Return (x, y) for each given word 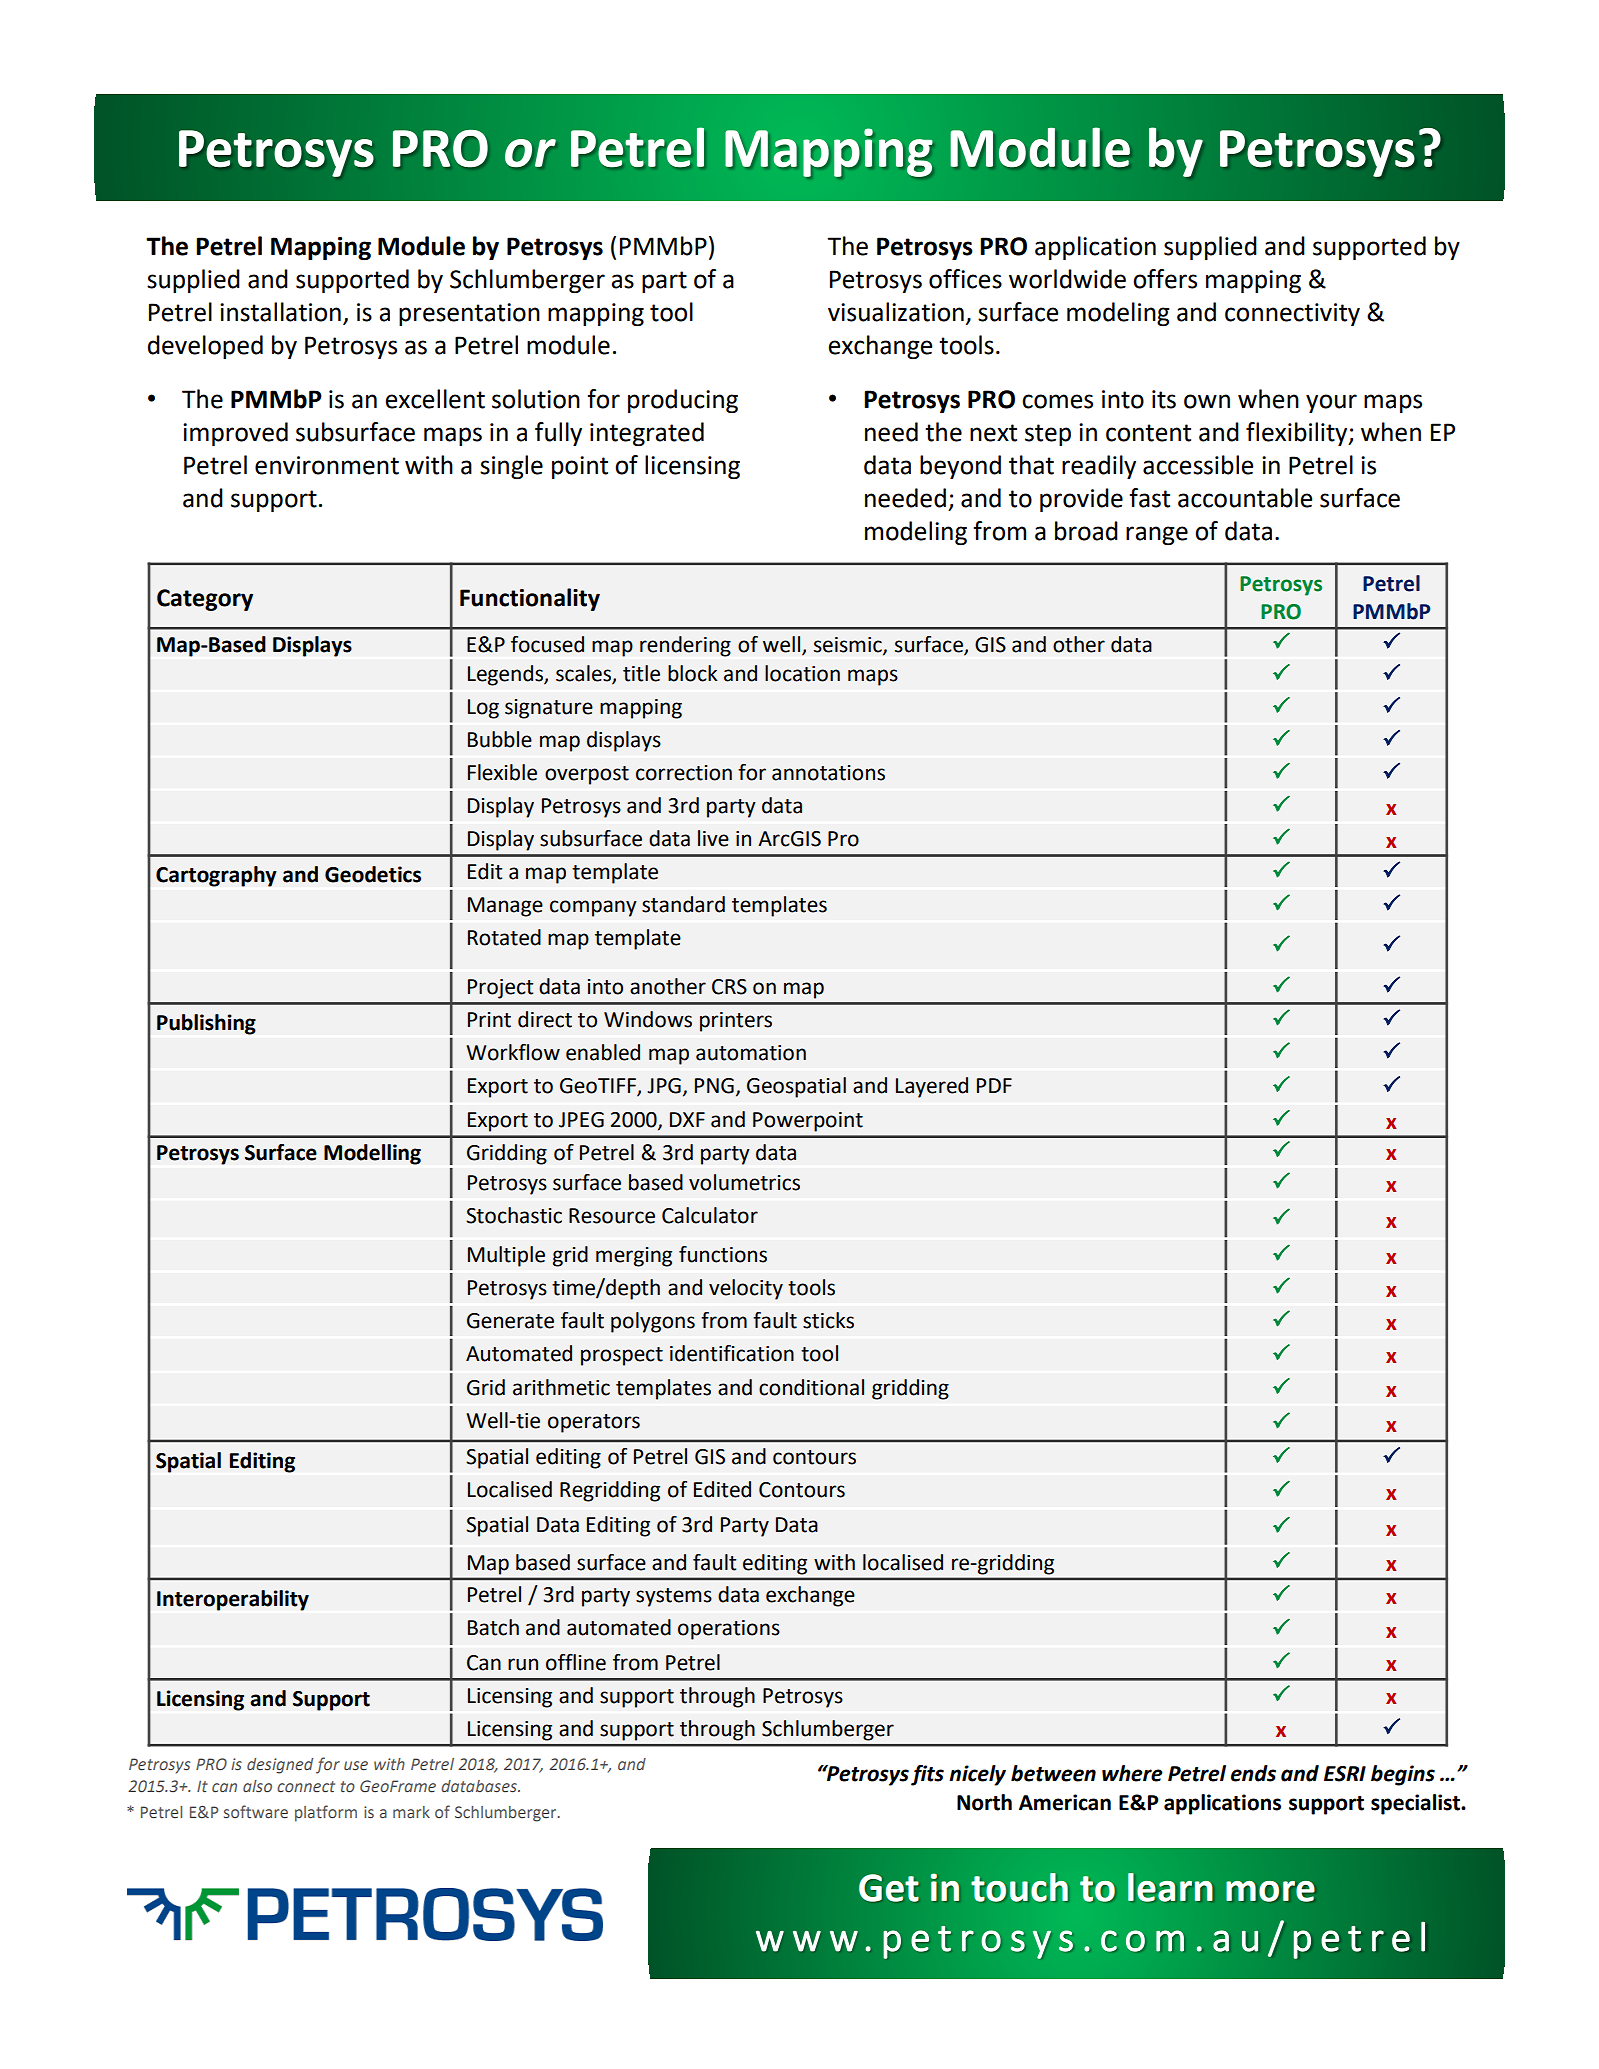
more (1270, 1891)
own (1207, 401)
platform (326, 1813)
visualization (896, 312)
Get (889, 1888)
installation (280, 312)
